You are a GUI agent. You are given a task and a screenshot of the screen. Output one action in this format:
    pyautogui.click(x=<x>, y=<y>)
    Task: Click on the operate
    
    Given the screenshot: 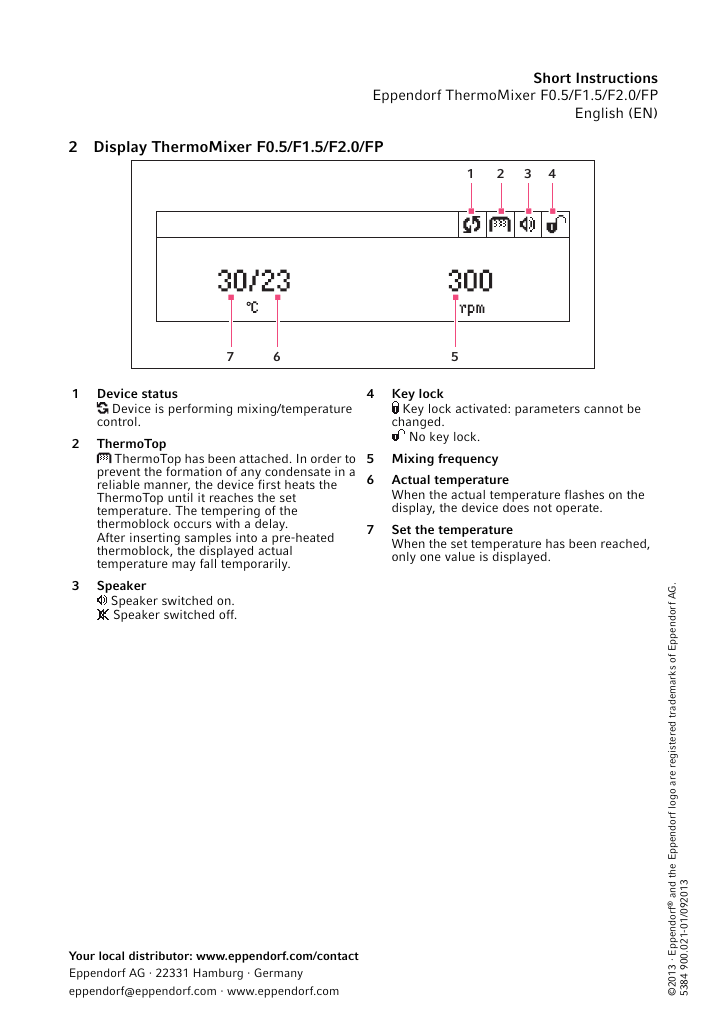 What is the action you would take?
    pyautogui.click(x=578, y=509)
